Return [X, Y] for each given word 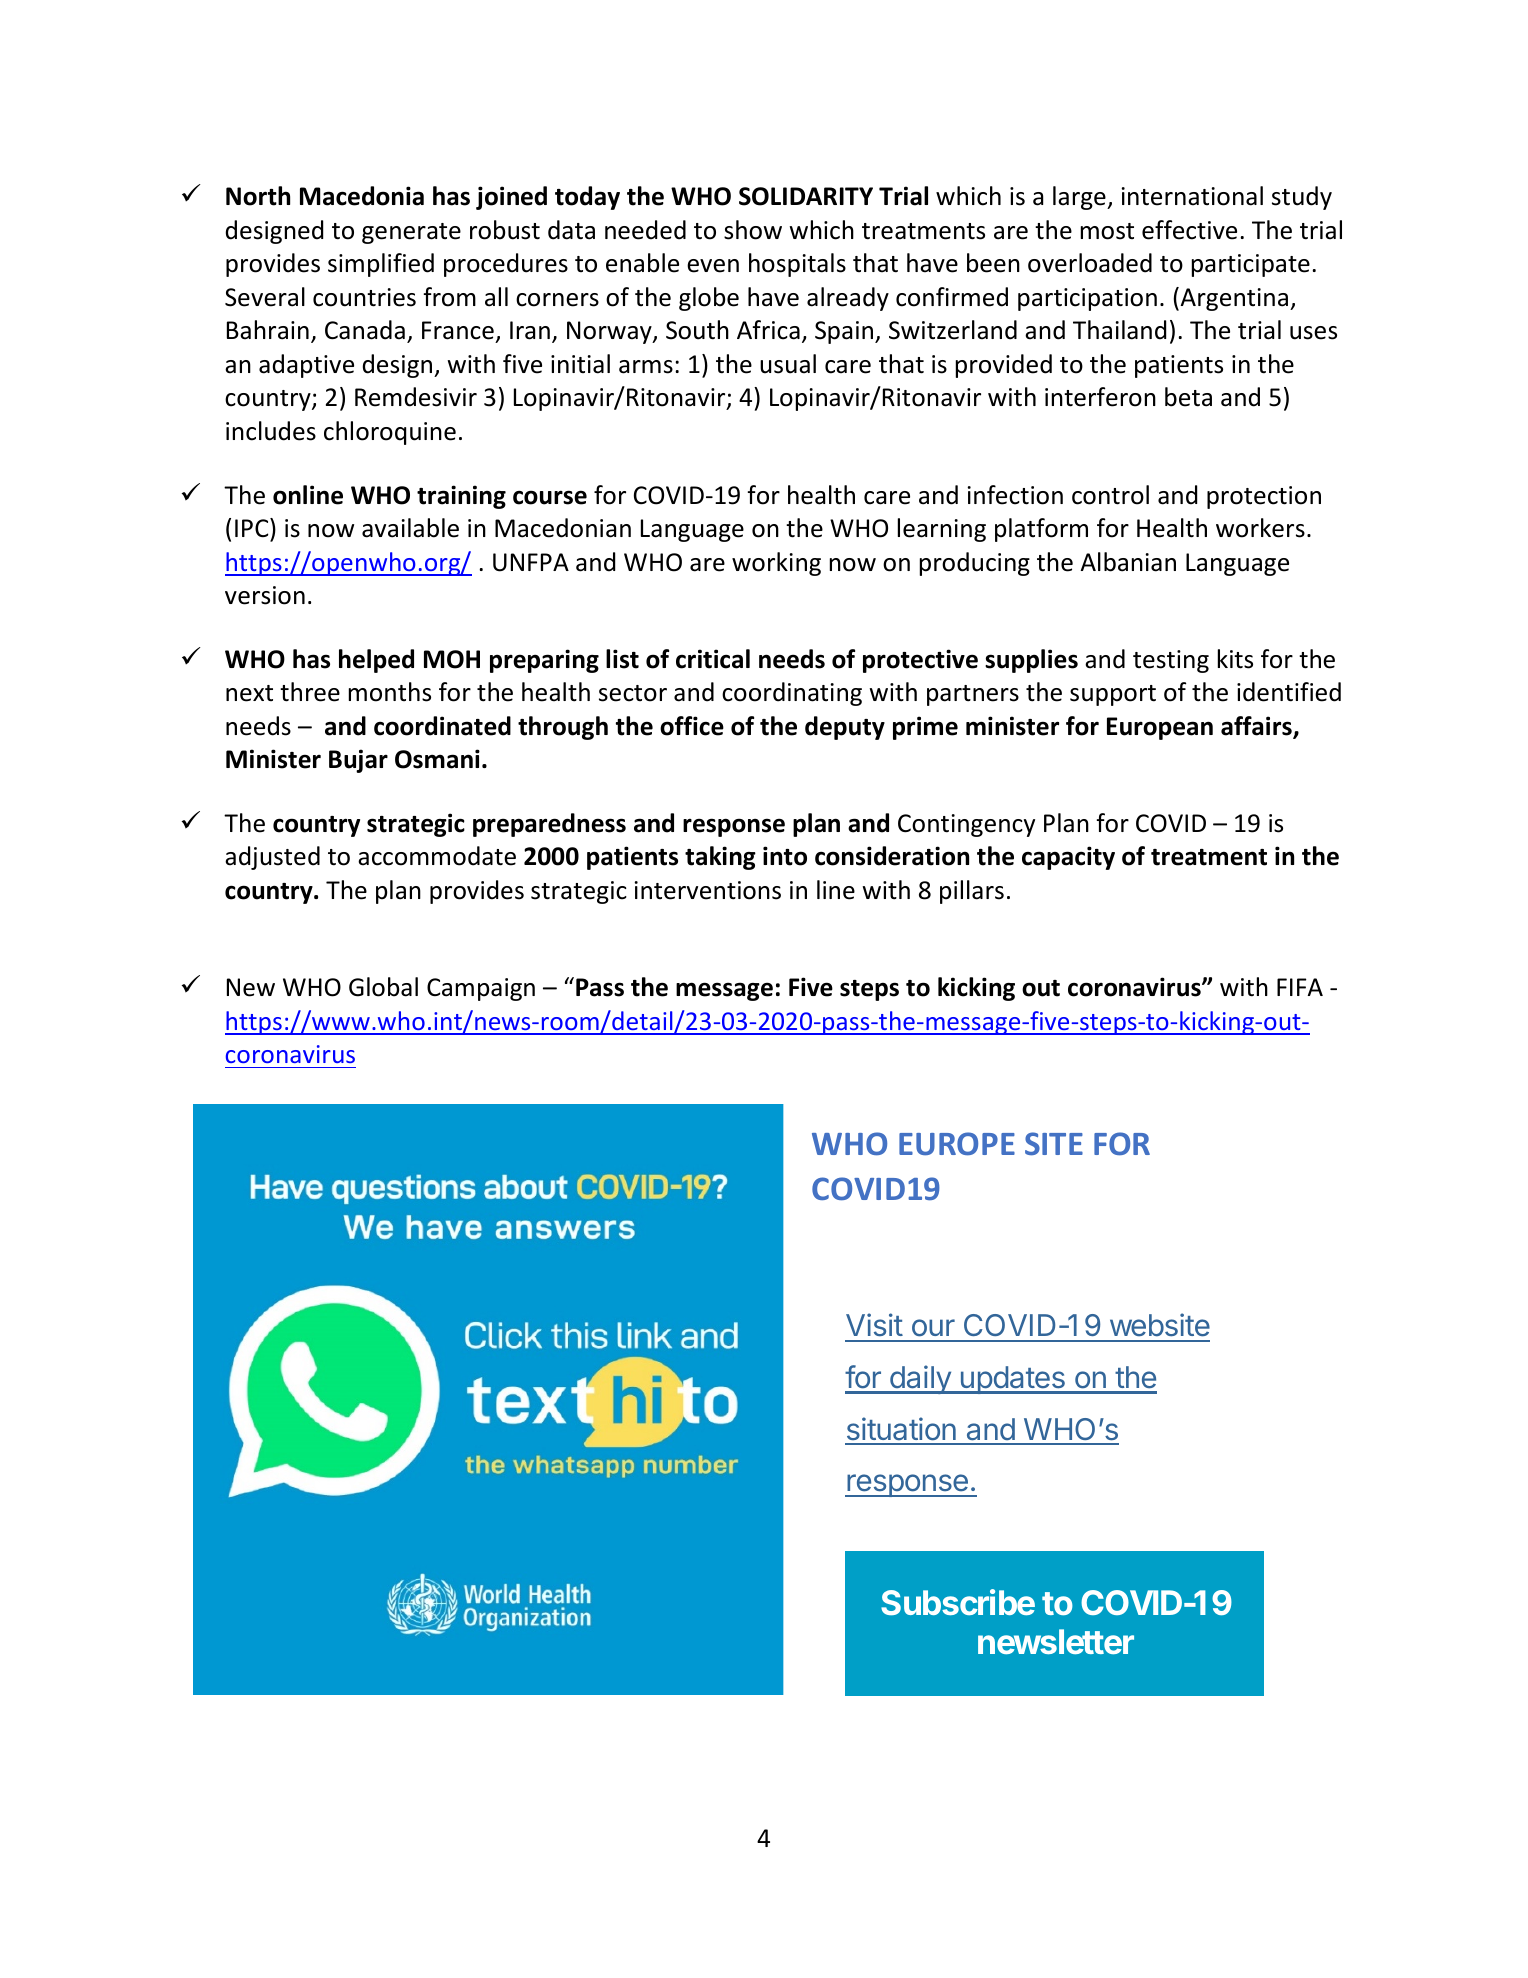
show [753, 230]
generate [411, 233]
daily [920, 1379]
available [410, 528]
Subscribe [958, 1602]
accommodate [437, 856]
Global [383, 987]
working [776, 564]
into [785, 856]
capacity [1068, 858]
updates [1012, 1380]
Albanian [1128, 562]
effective [1189, 230]
